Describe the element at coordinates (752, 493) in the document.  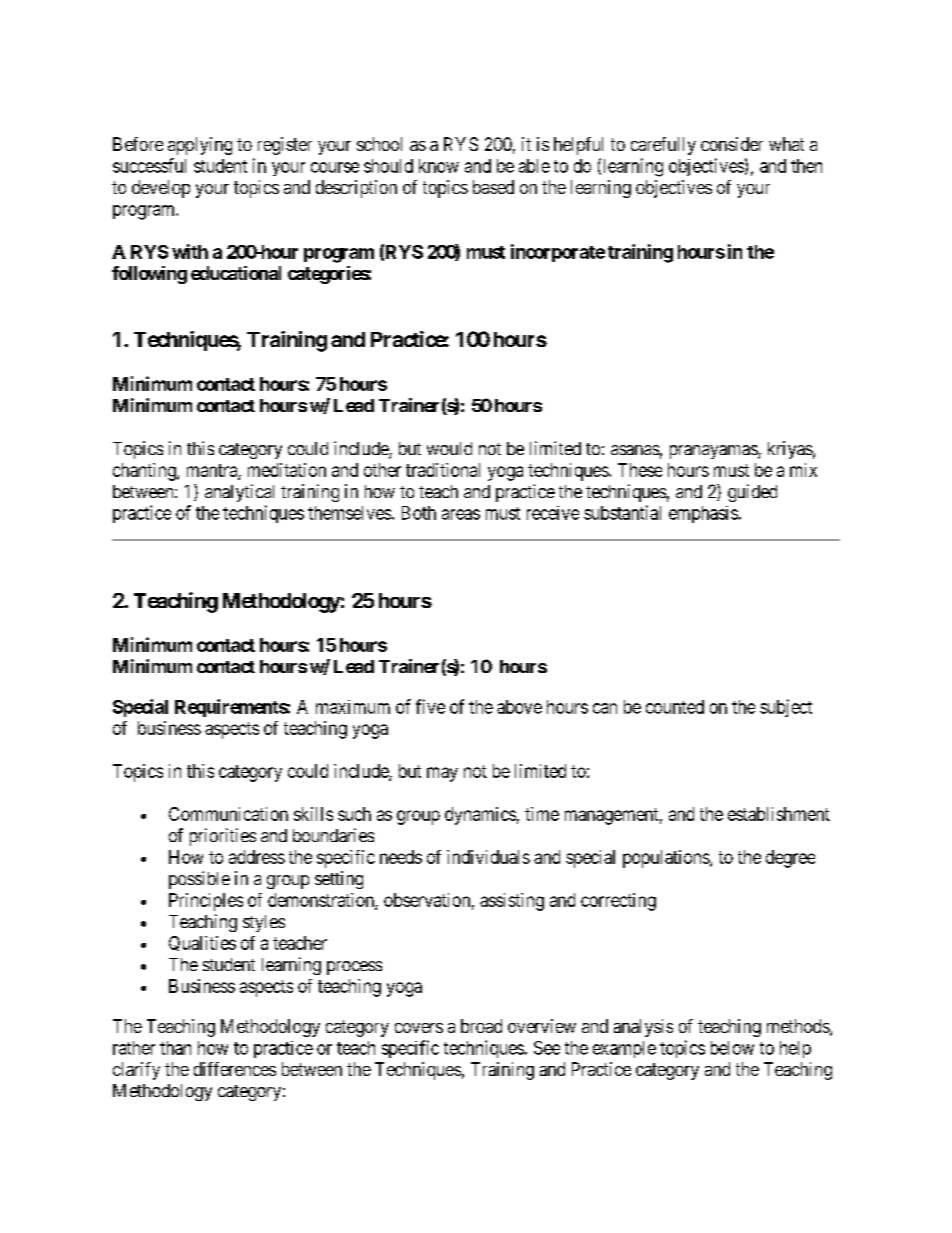
I see `guided` at that location.
